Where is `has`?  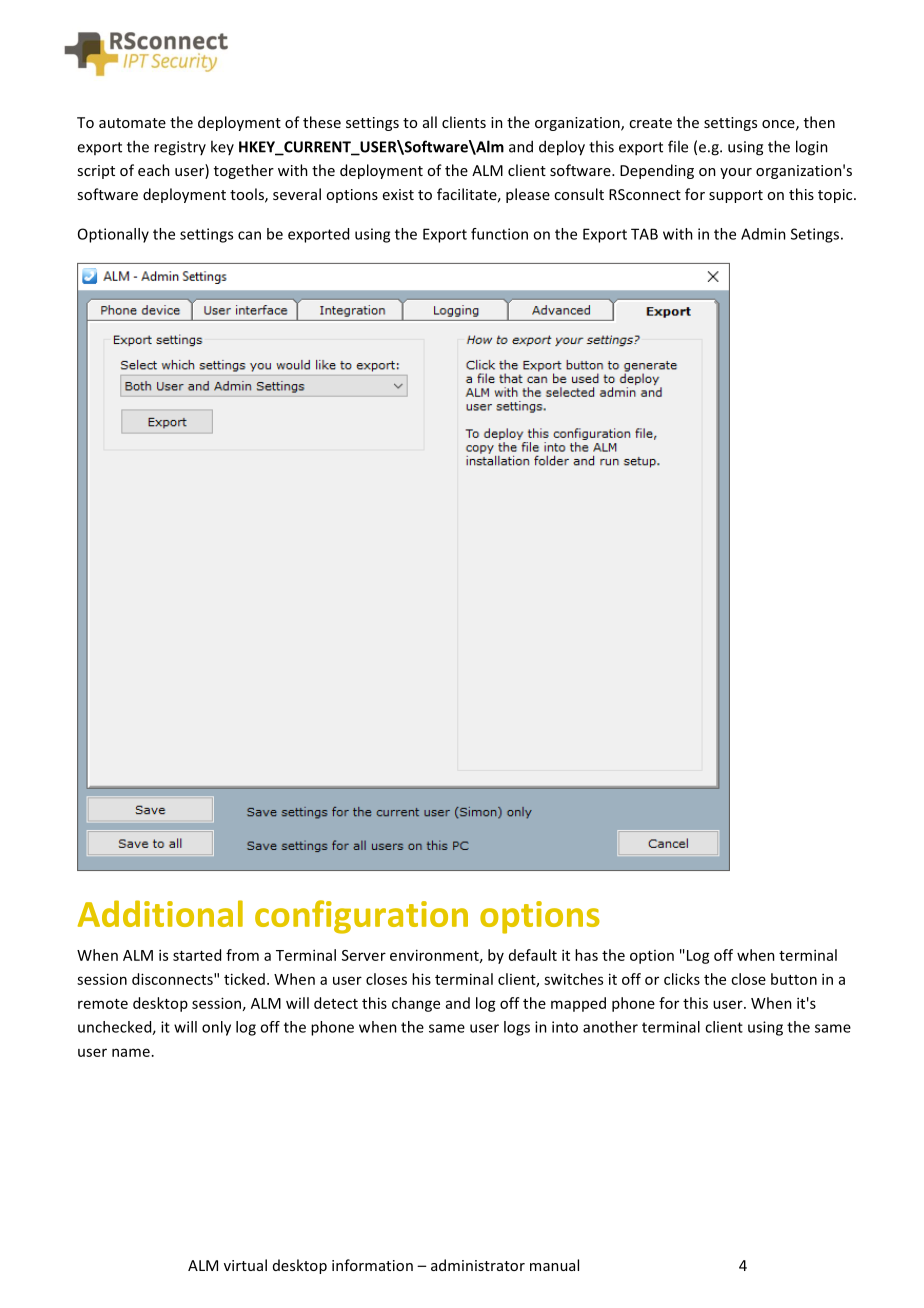 has is located at coordinates (586, 955).
